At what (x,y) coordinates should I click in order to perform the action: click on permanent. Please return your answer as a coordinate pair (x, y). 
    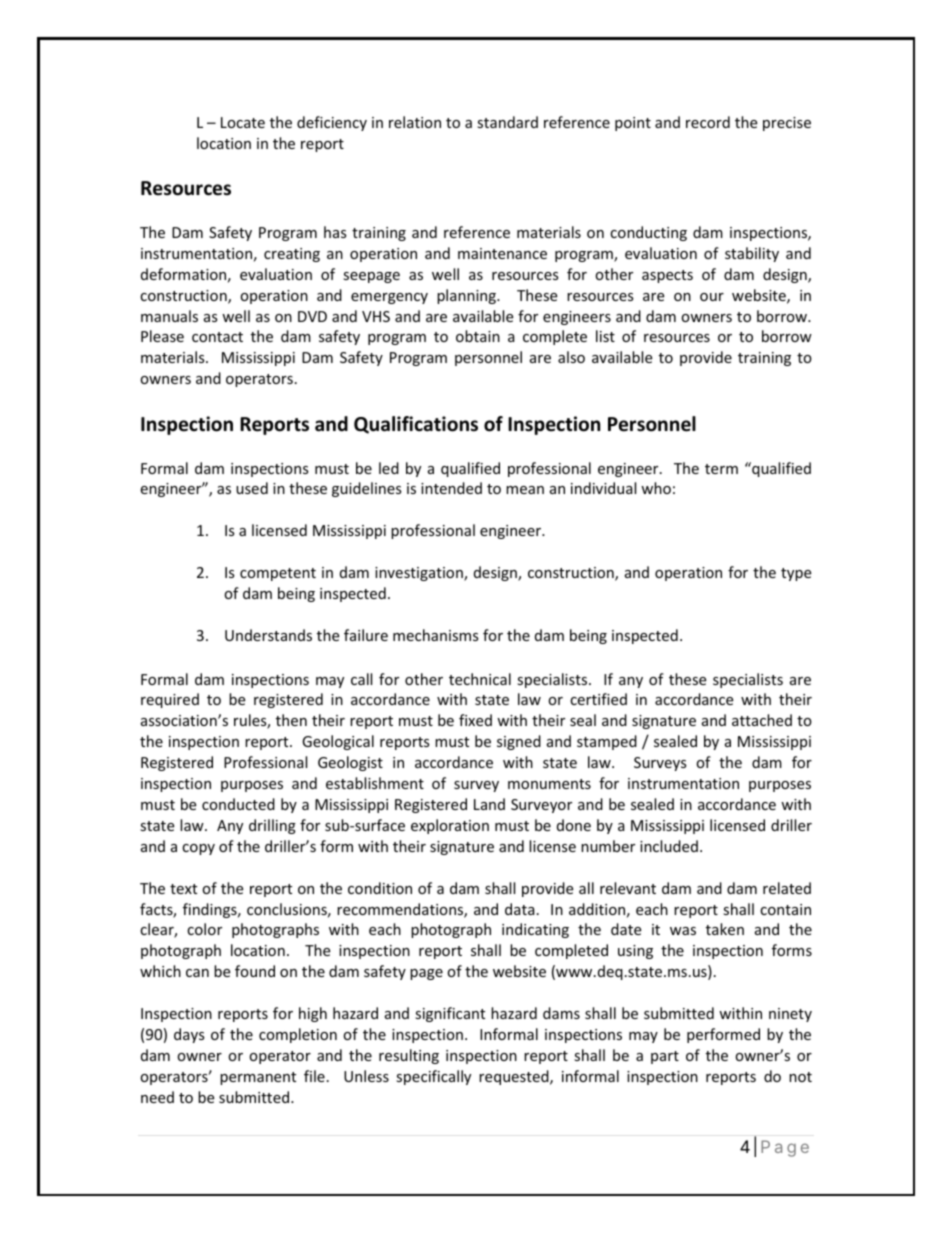
    Looking at the image, I should click on (258, 1078).
